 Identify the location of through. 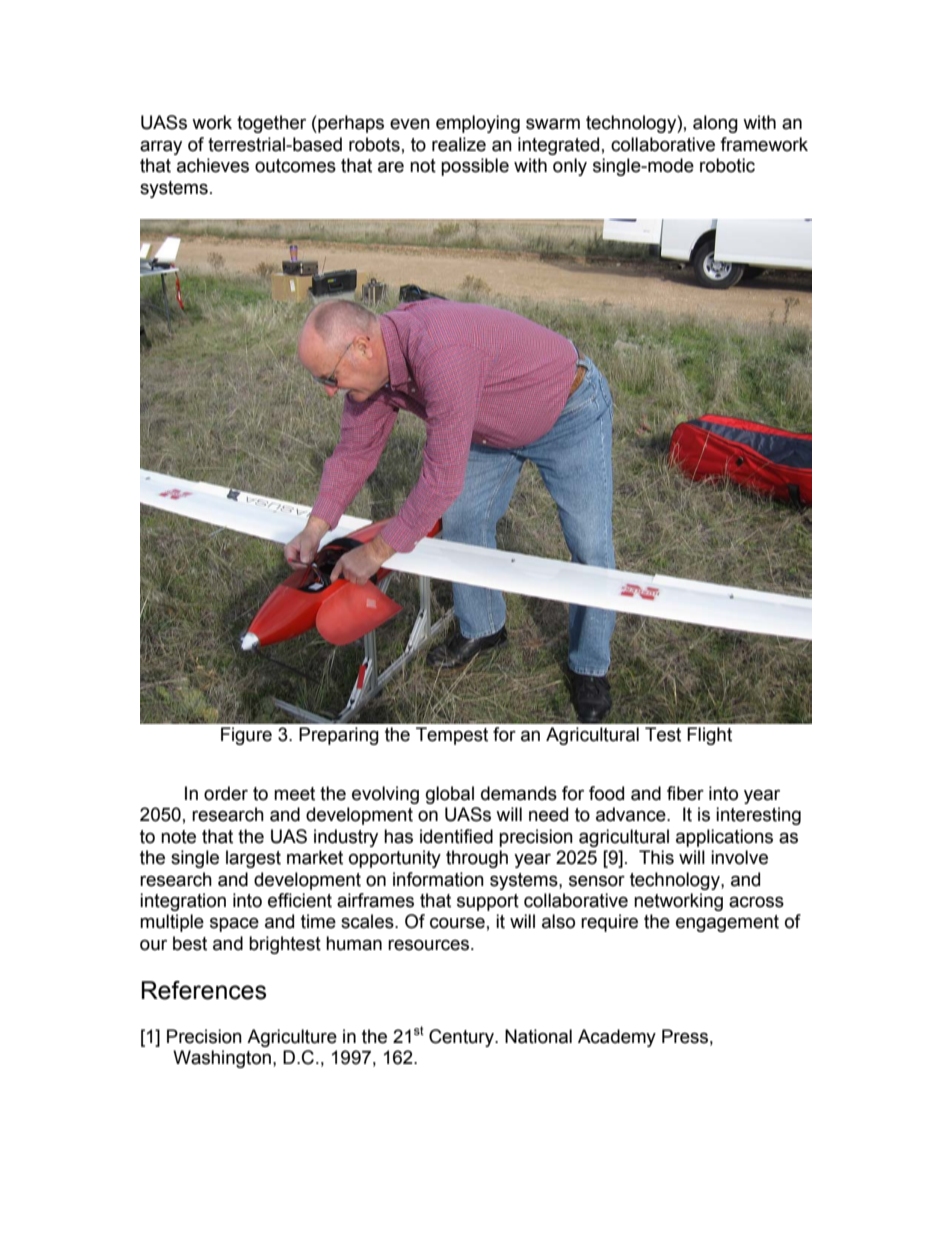
(477, 859).
